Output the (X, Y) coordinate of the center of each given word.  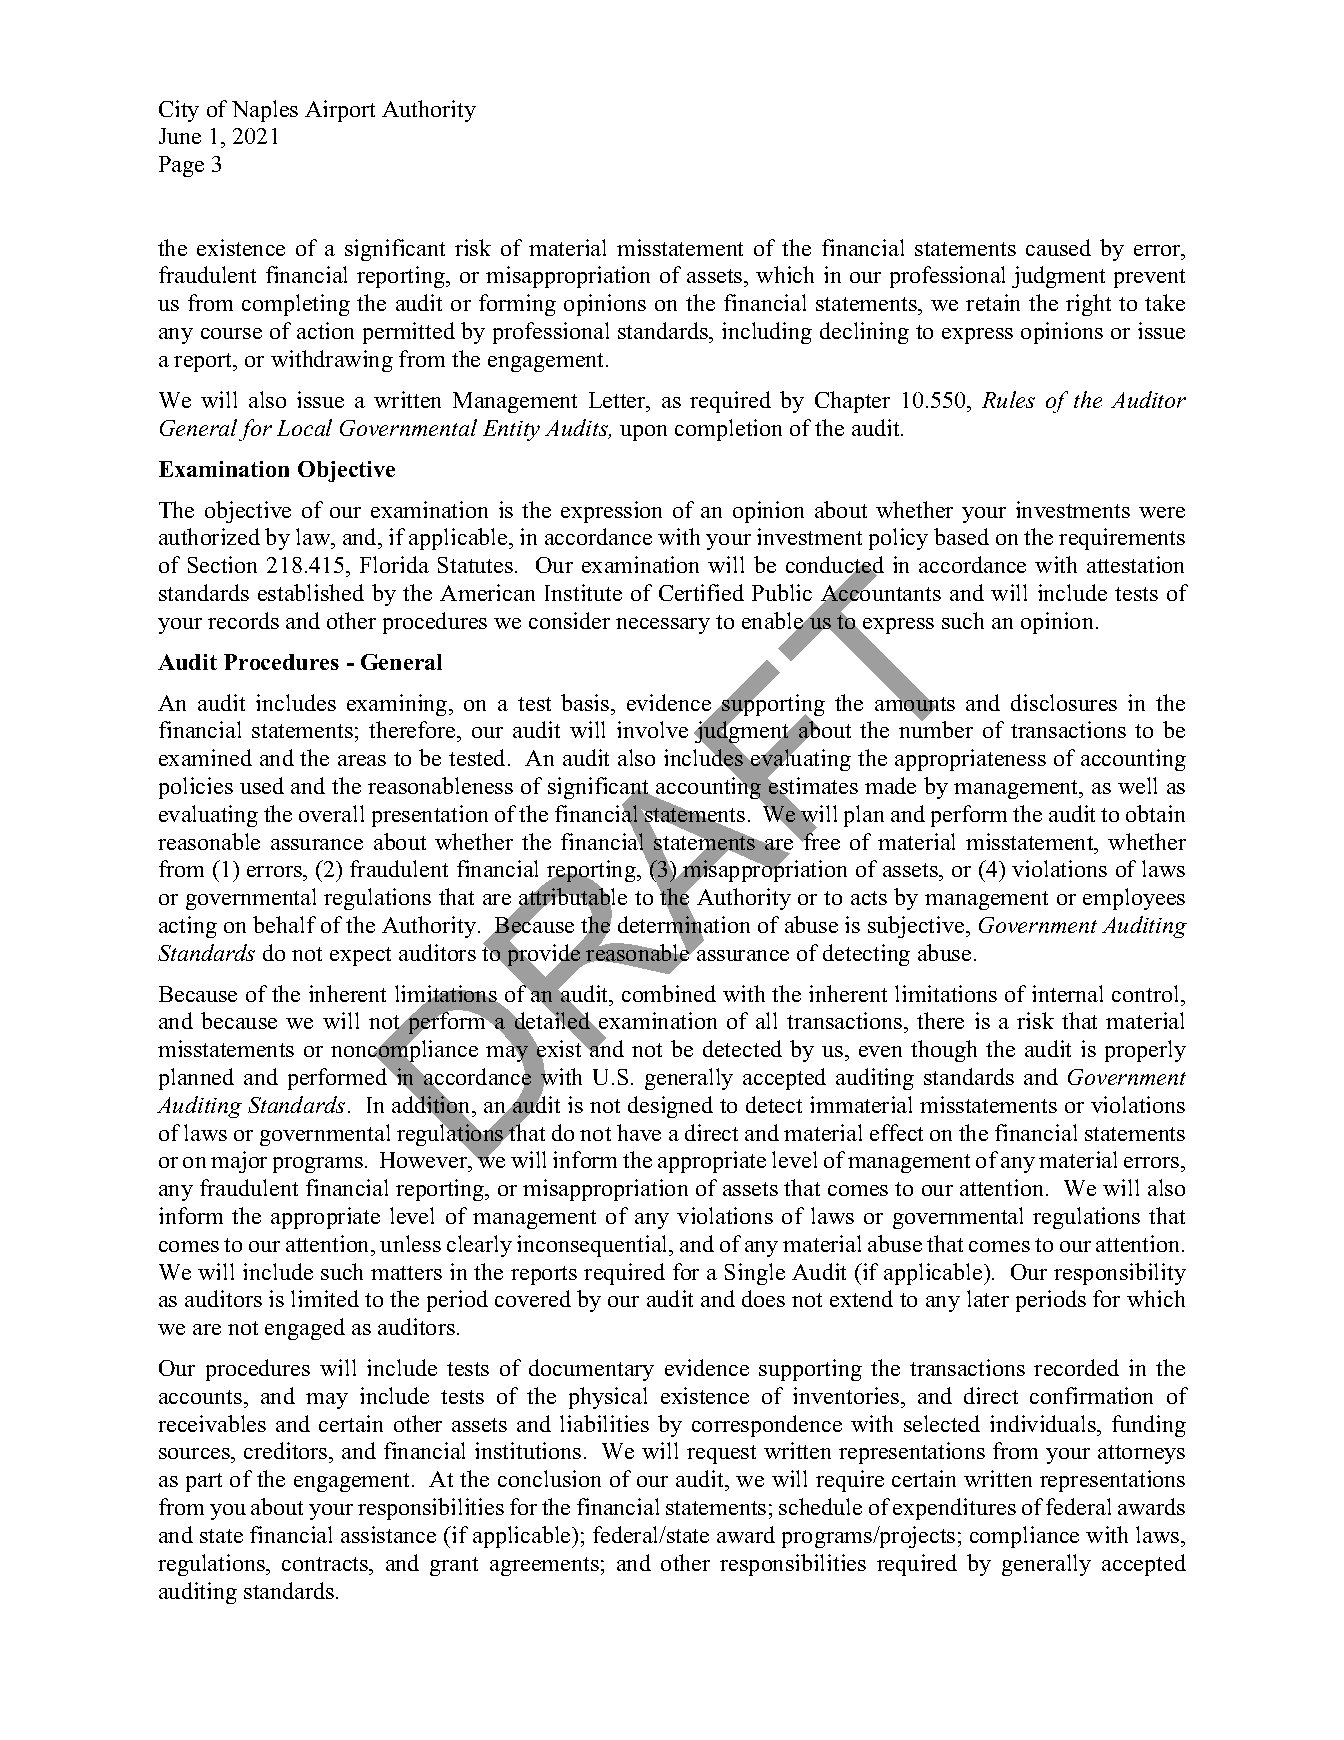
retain (993, 302)
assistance (388, 1534)
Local (304, 427)
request (721, 1454)
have (639, 1132)
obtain (1155, 813)
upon (643, 433)
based (961, 536)
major (239, 1162)
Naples (265, 111)
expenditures (954, 1509)
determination (684, 925)
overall (331, 813)
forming (517, 305)
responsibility (1120, 1274)
